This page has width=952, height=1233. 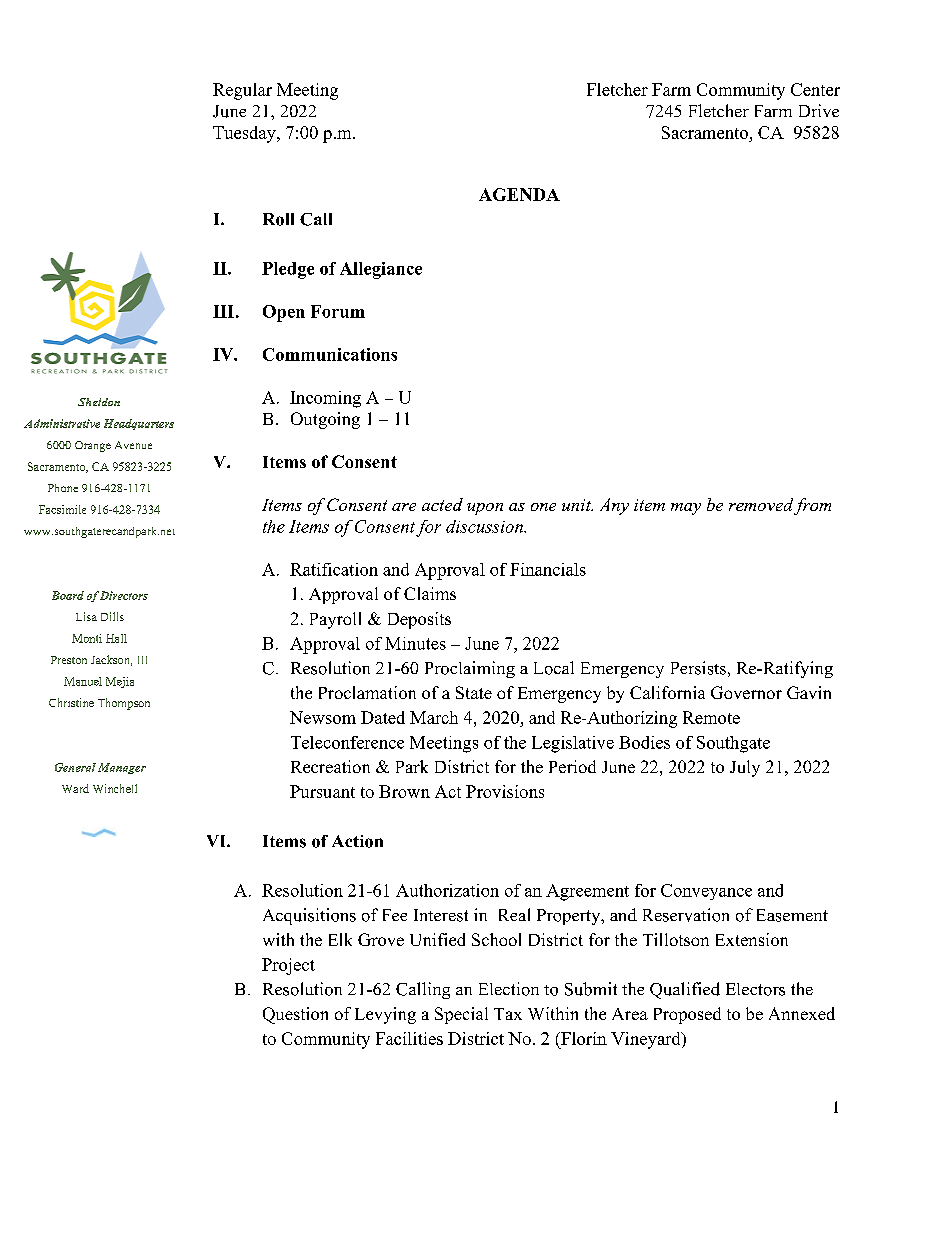 I want to click on Directors, so click(x=124, y=595).
